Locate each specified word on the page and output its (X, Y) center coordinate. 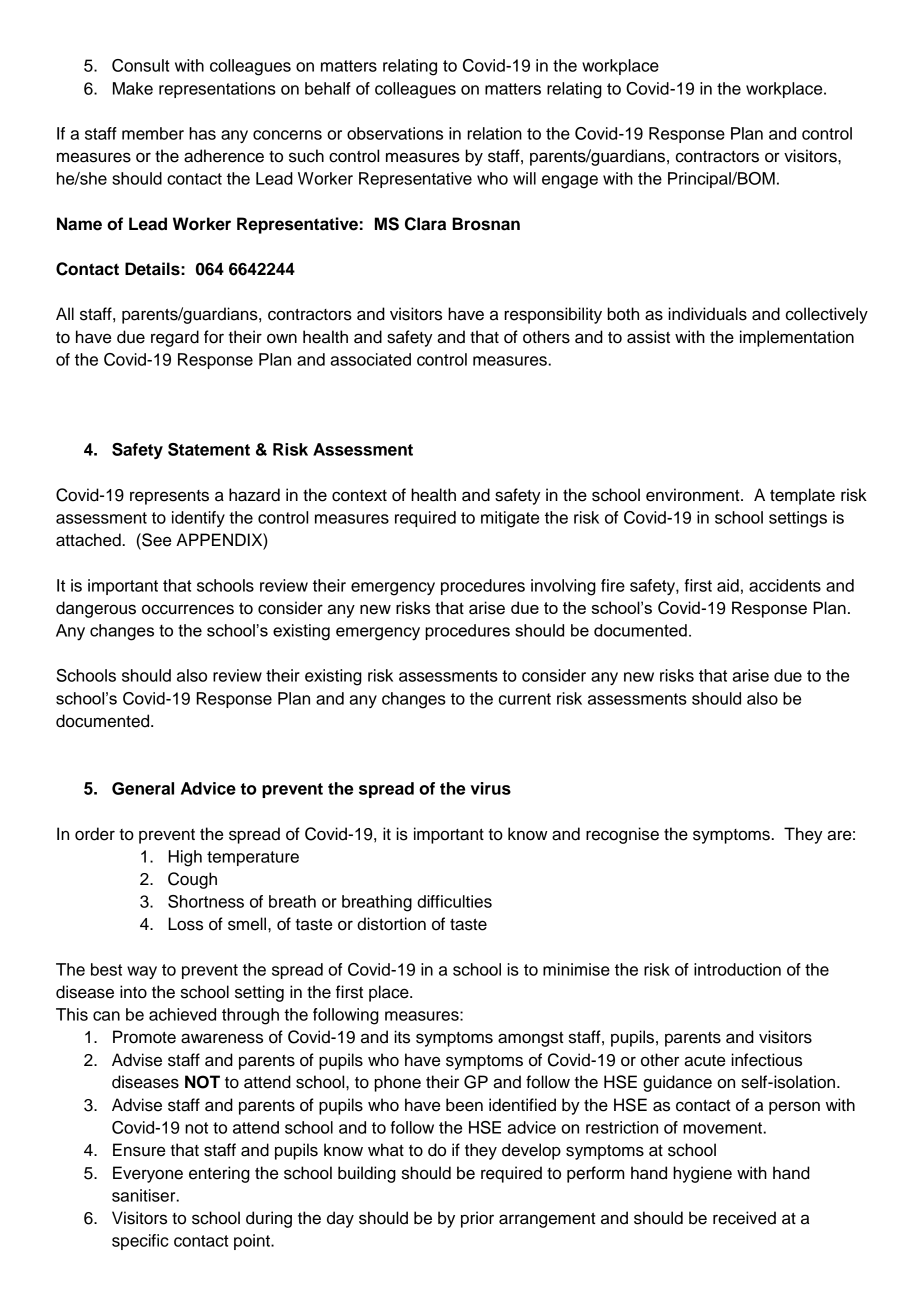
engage (570, 182)
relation (494, 133)
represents (169, 497)
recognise (622, 835)
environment (694, 495)
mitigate (510, 519)
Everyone (148, 1174)
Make (133, 88)
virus (490, 788)
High (185, 858)
